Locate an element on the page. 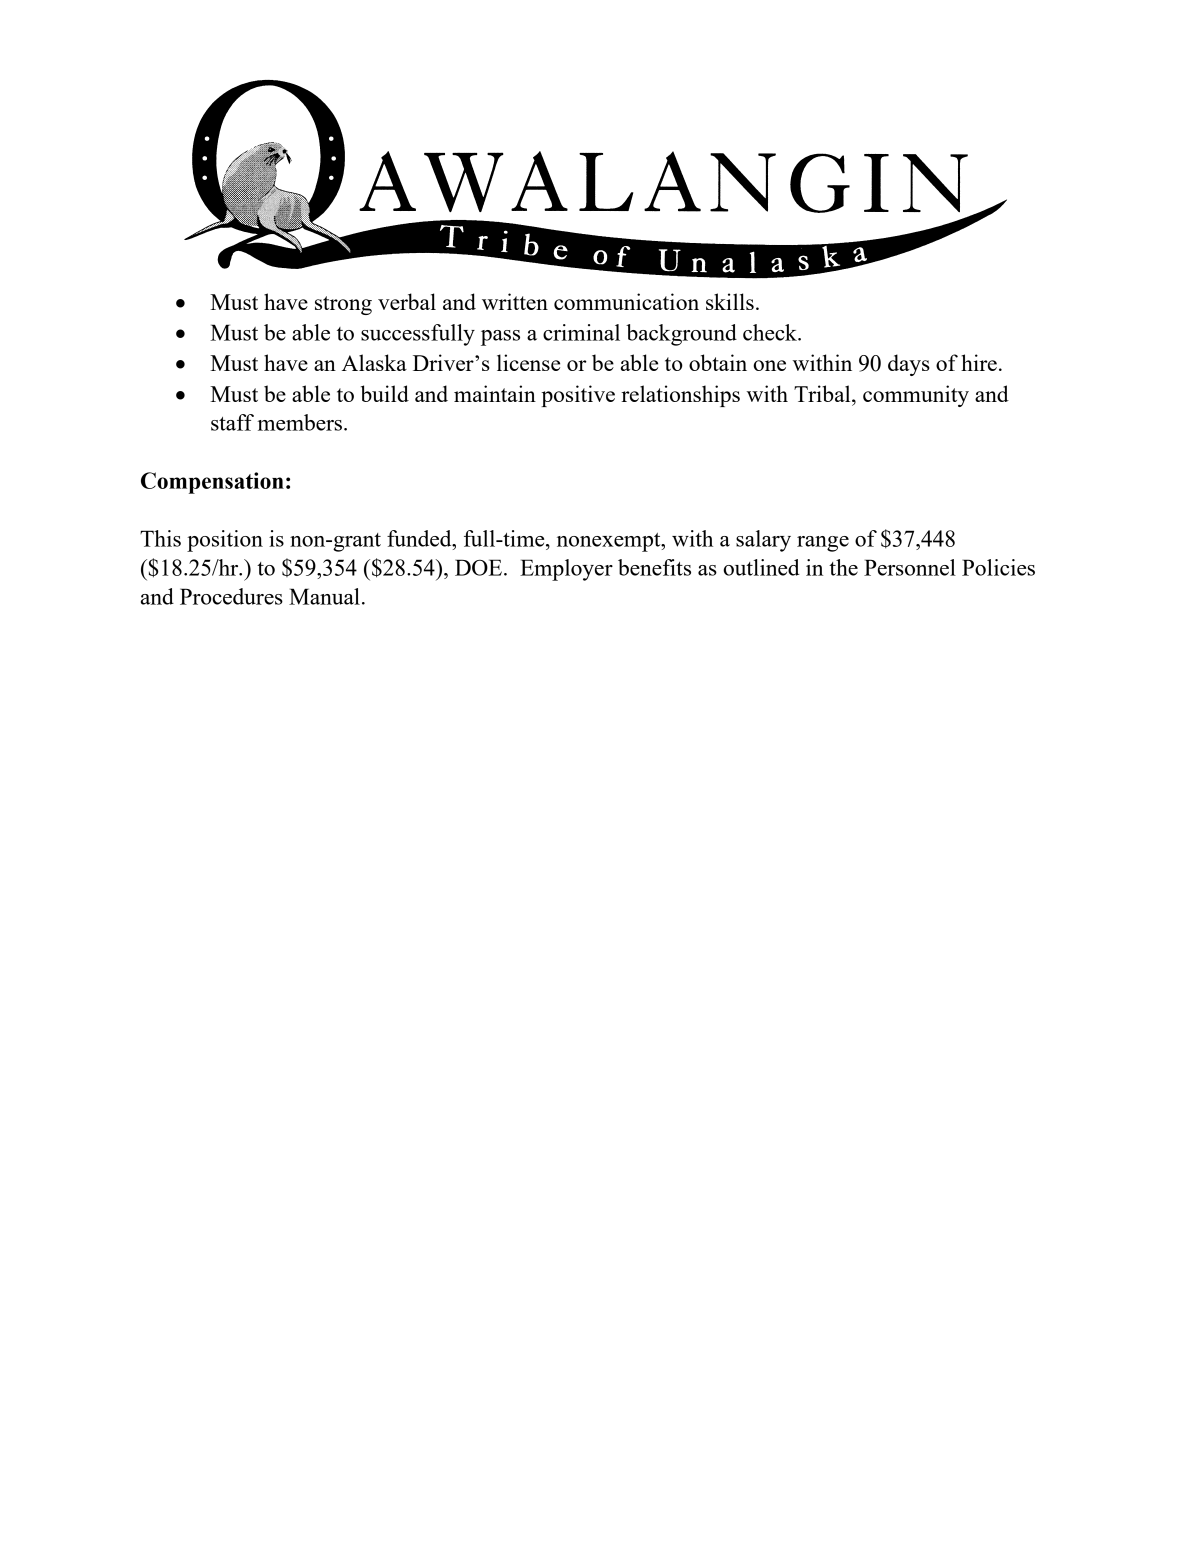  staff is located at coordinates (232, 422).
